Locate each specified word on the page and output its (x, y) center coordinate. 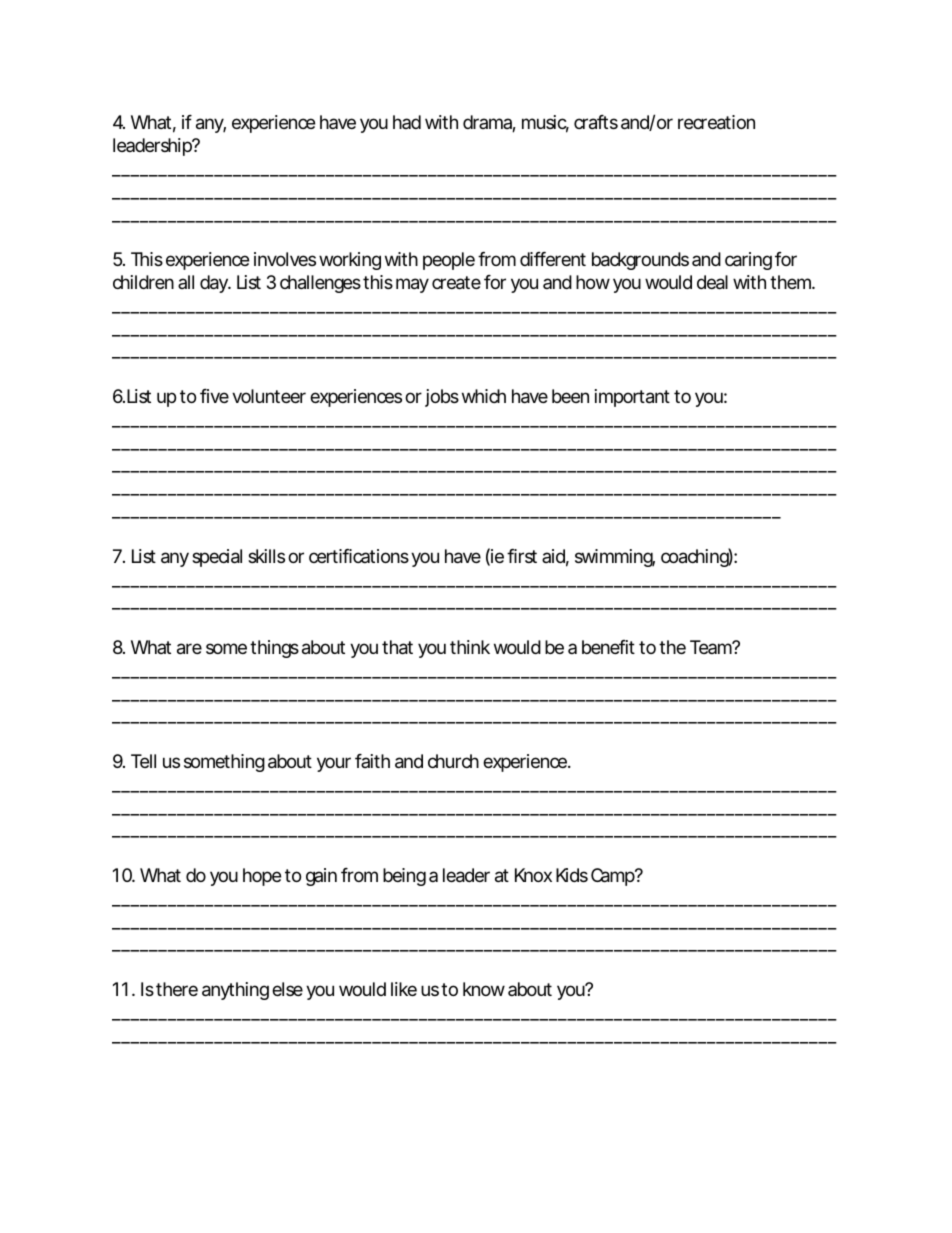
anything (235, 991)
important (632, 398)
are (189, 649)
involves (285, 259)
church (453, 761)
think (470, 647)
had (407, 122)
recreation (716, 122)
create (456, 283)
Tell (143, 761)
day (215, 284)
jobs (442, 398)
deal (712, 282)
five (214, 396)
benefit (608, 647)
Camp (614, 877)
